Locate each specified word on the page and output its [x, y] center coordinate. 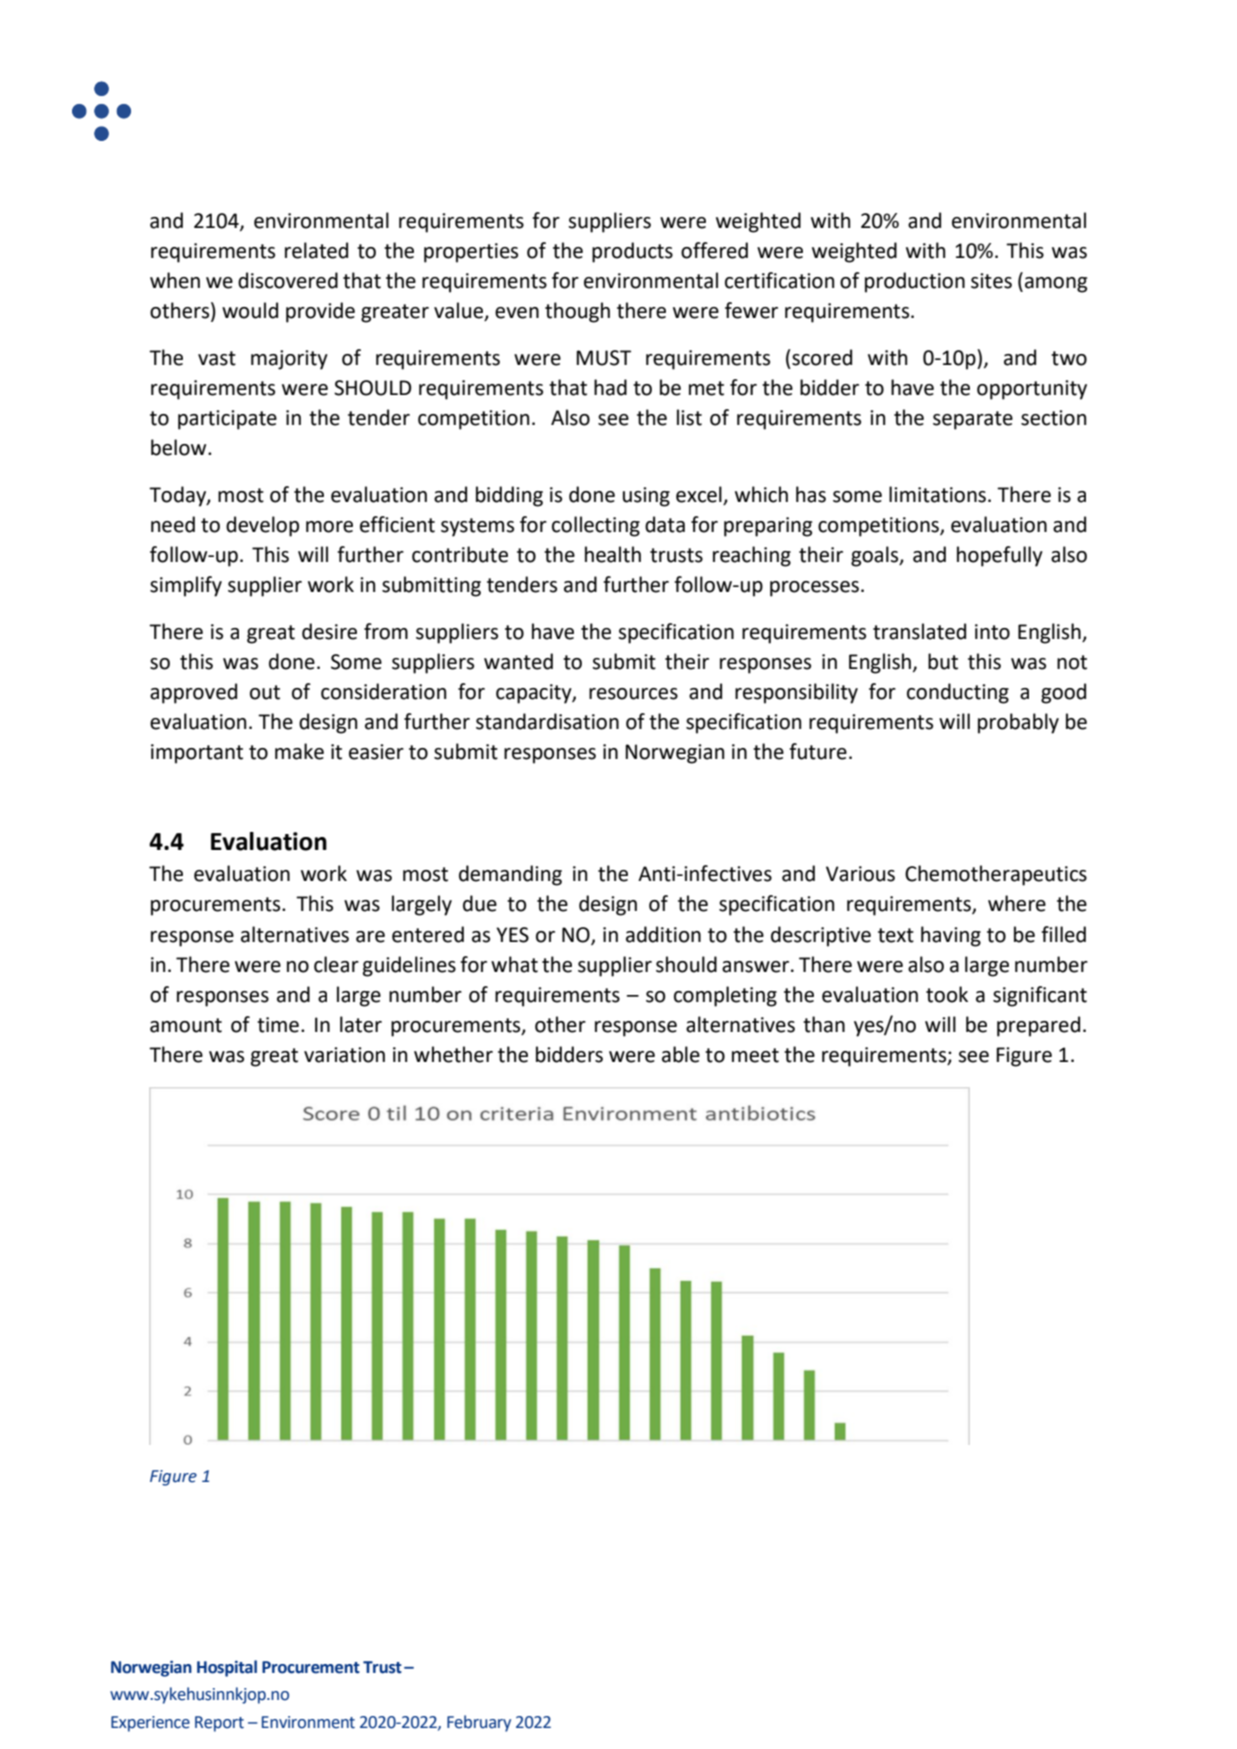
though [577, 312]
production [915, 282]
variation [344, 1055]
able [681, 1054]
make [299, 751]
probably [1018, 723]
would [250, 310]
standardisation [547, 721]
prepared [1038, 1026]
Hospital [227, 1668]
